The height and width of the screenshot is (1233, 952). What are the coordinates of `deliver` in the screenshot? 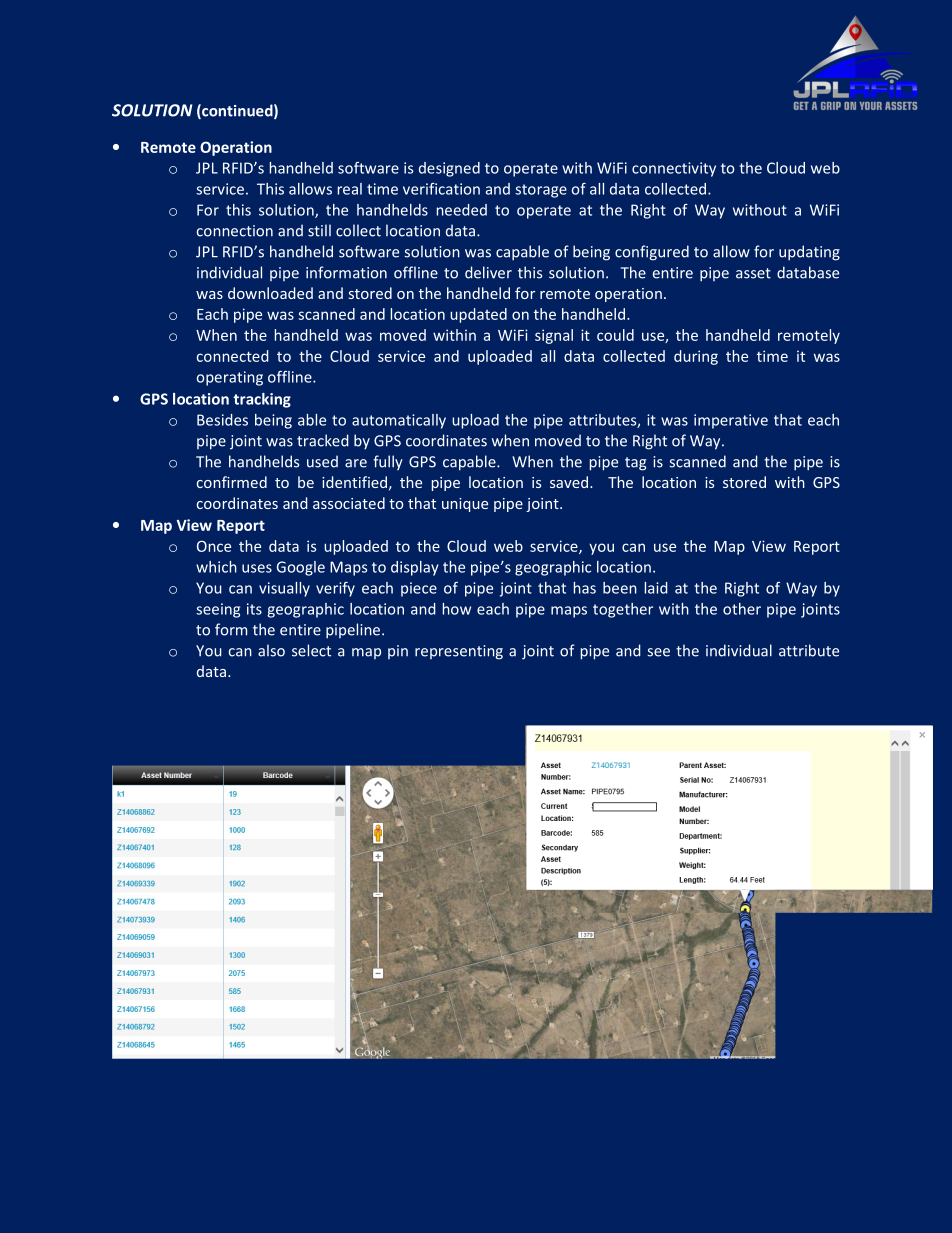 It's located at (488, 272).
